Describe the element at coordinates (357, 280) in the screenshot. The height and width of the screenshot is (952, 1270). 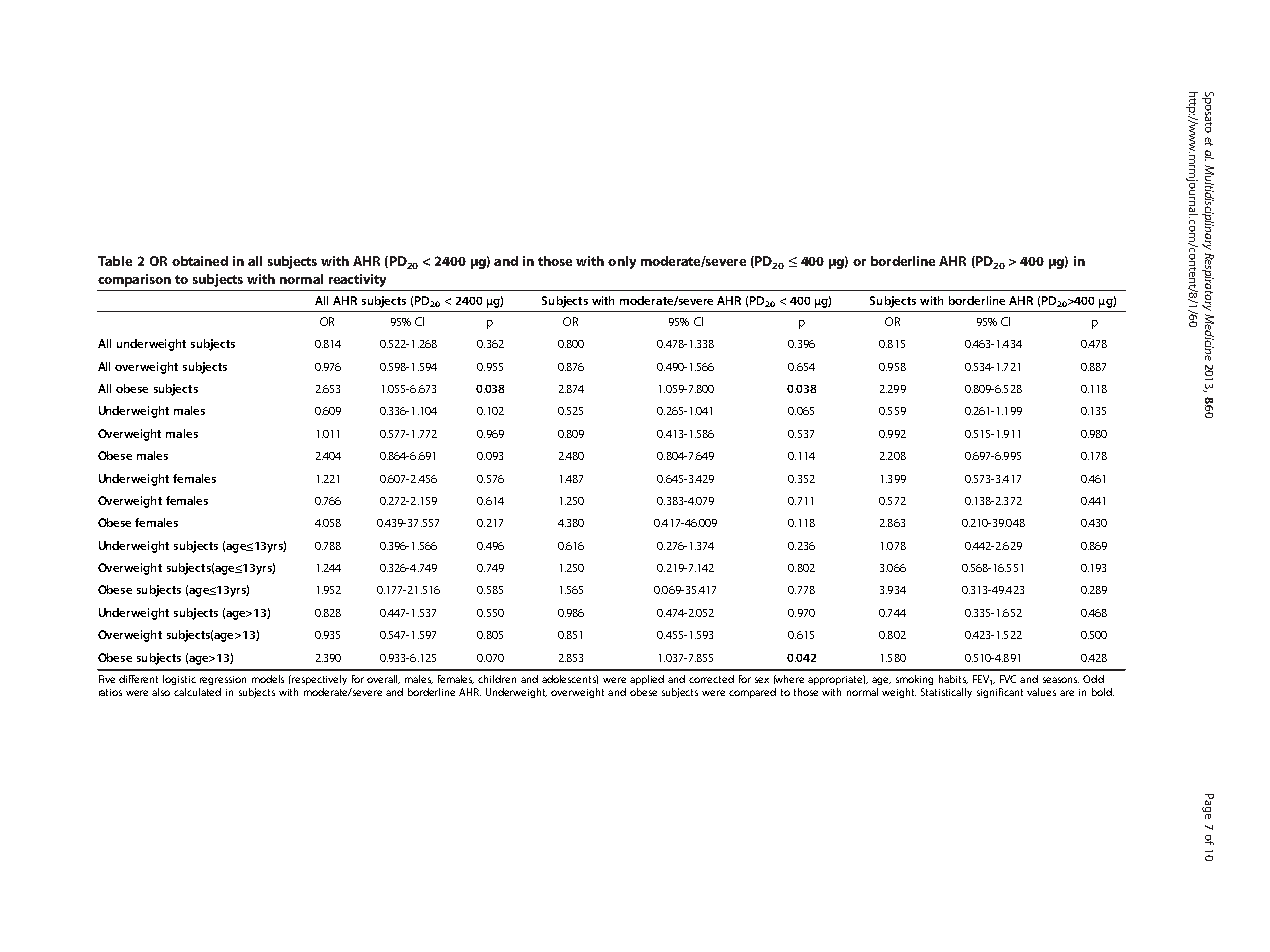
I see `reactivity` at that location.
